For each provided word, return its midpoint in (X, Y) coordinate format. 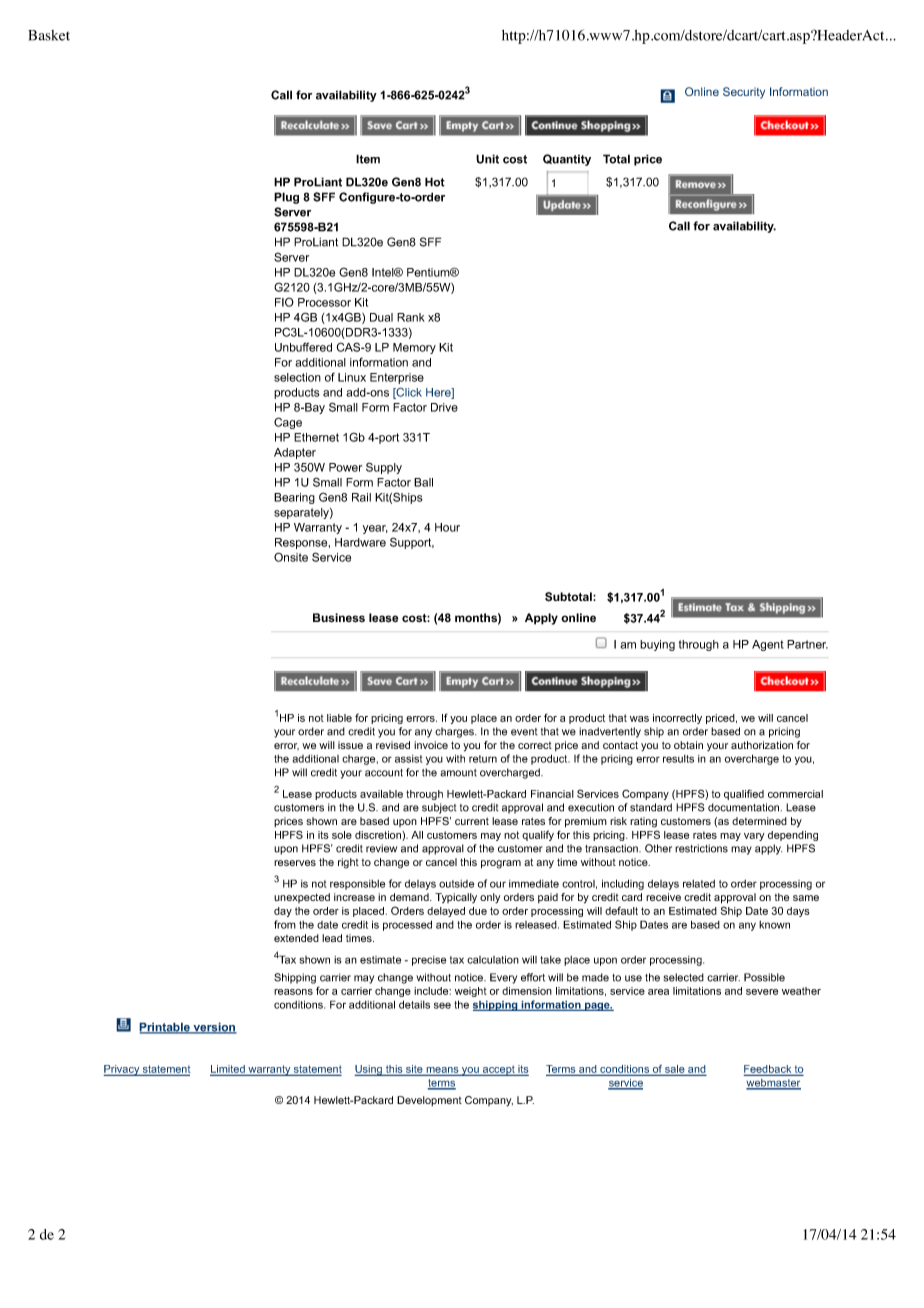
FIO (284, 302)
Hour (447, 527)
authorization (762, 745)
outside (456, 884)
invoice (431, 745)
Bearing (294, 498)
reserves (295, 863)
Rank (411, 317)
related (699, 884)
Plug (286, 198)
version (214, 1028)
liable (339, 718)
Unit (487, 159)
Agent (768, 645)
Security (744, 93)
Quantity (567, 160)
